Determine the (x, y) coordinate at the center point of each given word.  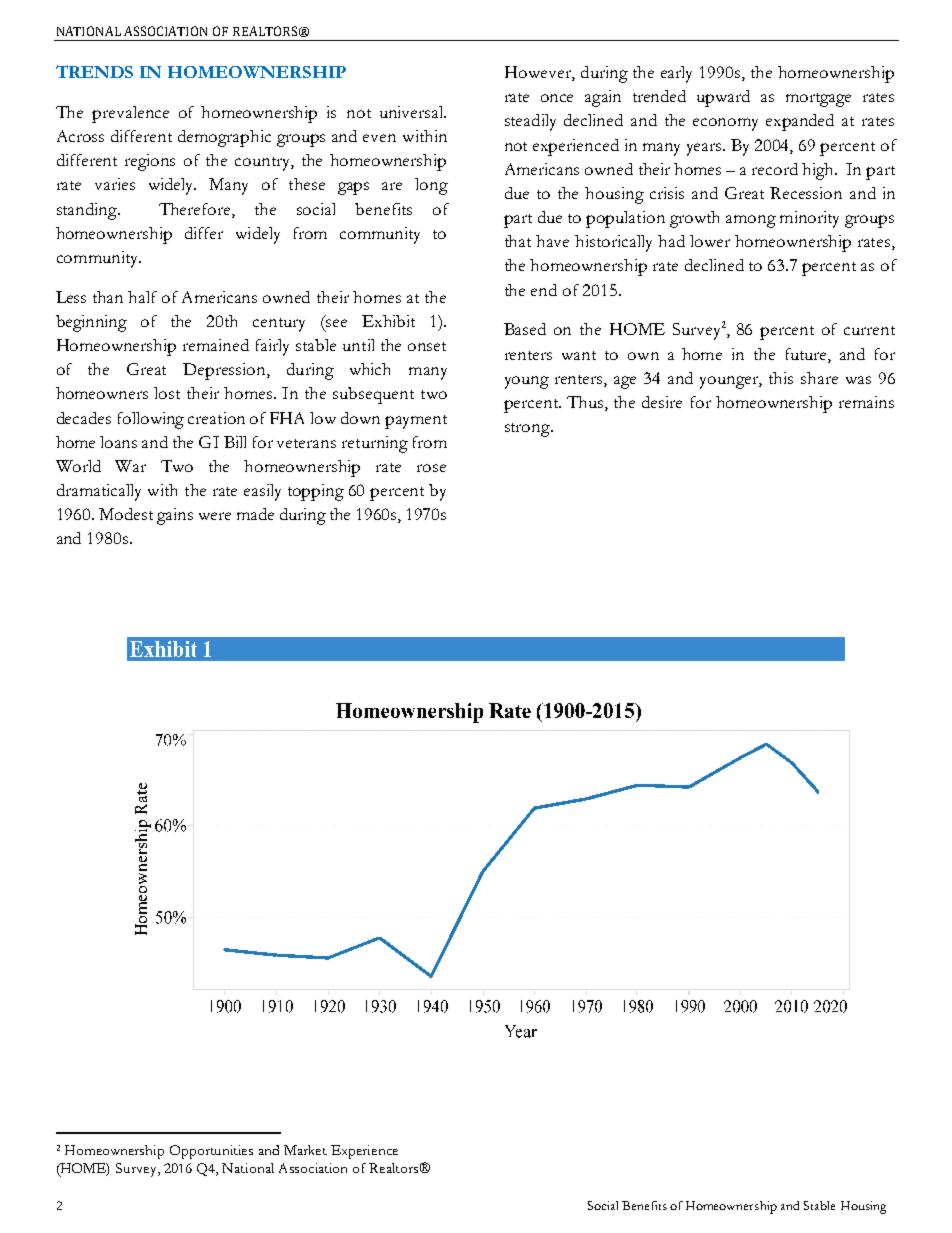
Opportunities (211, 1152)
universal (413, 112)
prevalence (130, 114)
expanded (800, 122)
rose (431, 468)
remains (866, 402)
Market (305, 1150)
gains (175, 516)
